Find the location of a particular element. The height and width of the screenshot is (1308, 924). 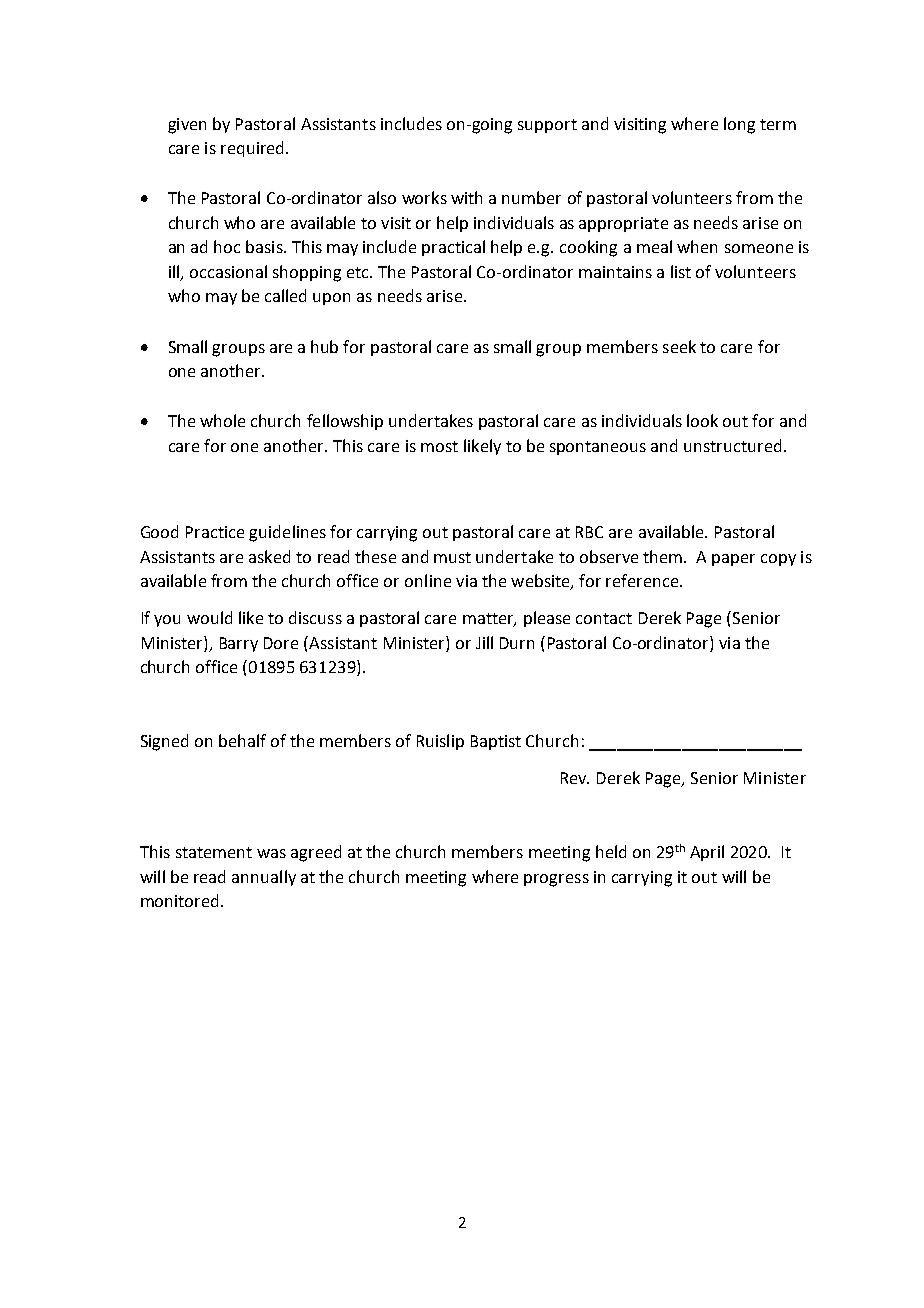

look is located at coordinates (702, 420).
